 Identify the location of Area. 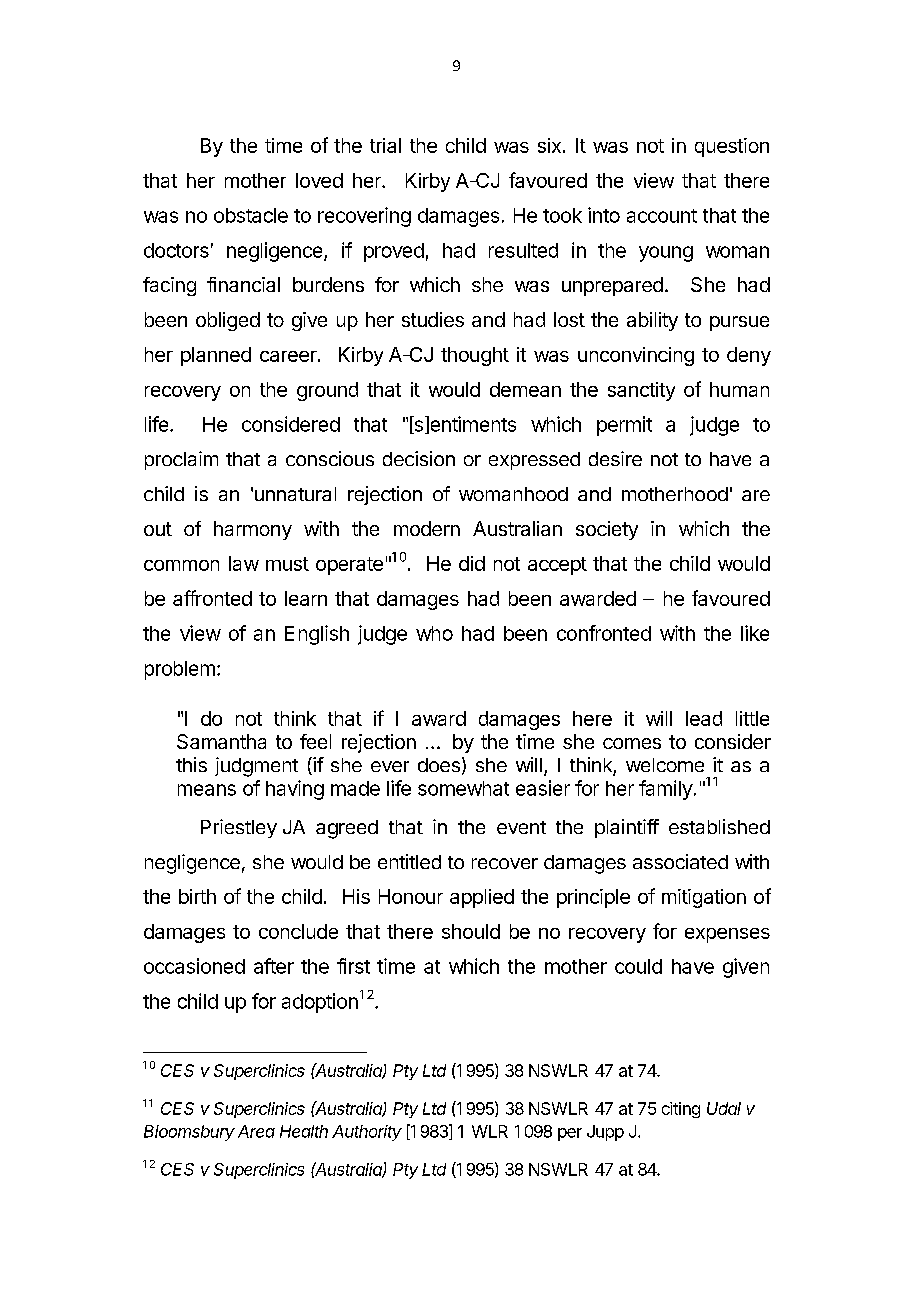
(256, 1131).
